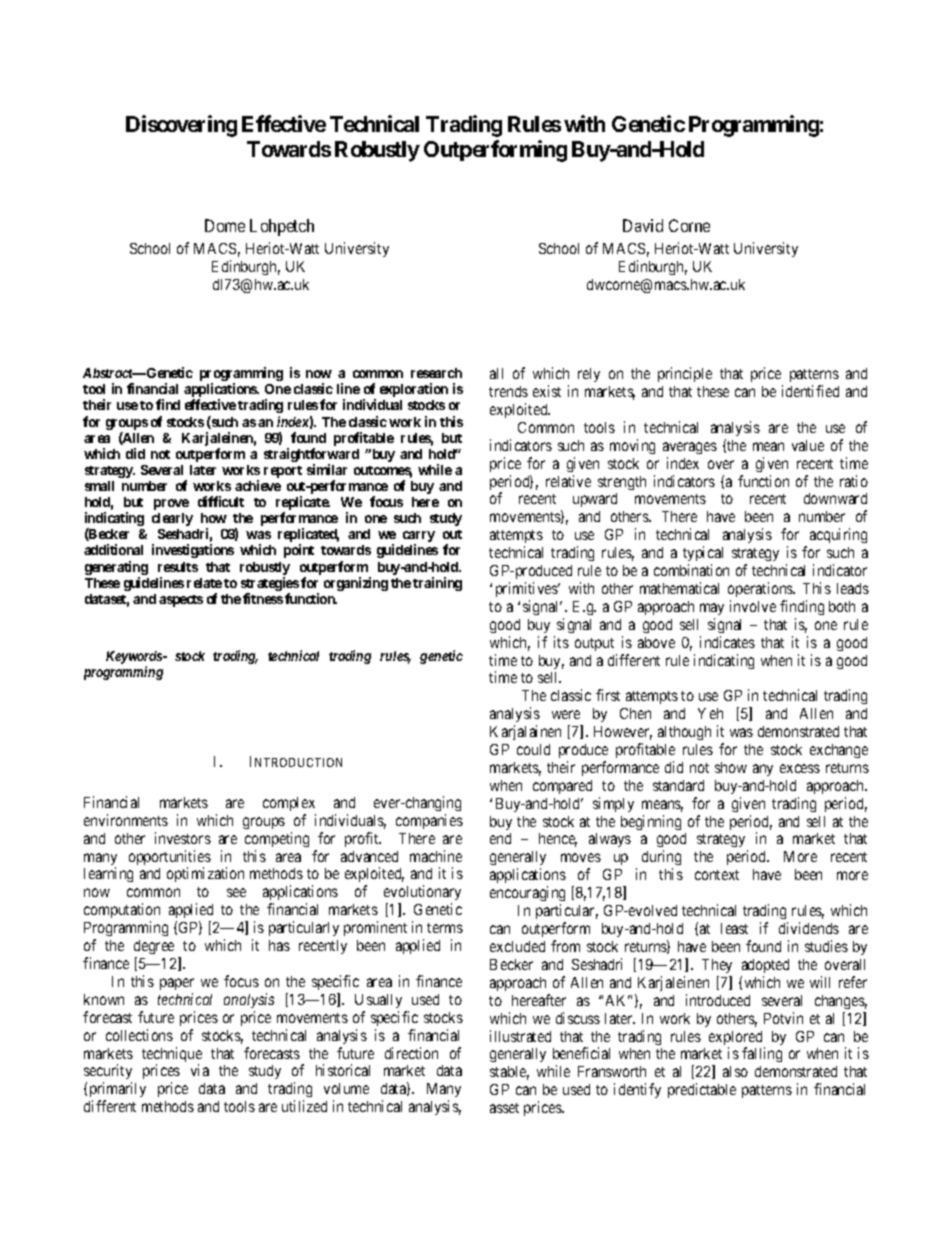  I want to click on clearly, so click(172, 519).
